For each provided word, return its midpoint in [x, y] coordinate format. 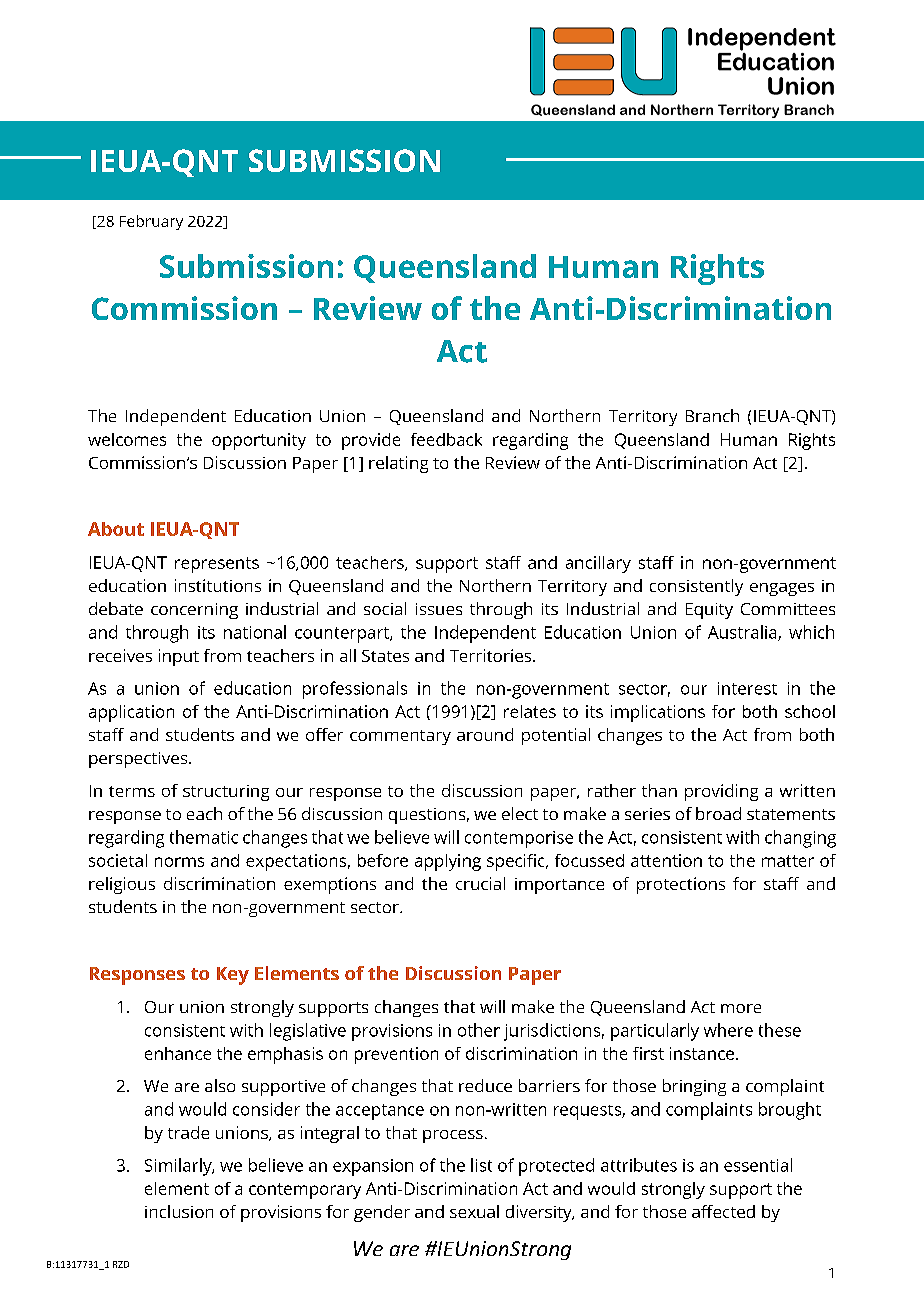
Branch [712, 415]
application [131, 713]
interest [747, 688]
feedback [446, 439]
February [151, 222]
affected [723, 1211]
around [485, 734]
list [481, 1165]
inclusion [179, 1211]
